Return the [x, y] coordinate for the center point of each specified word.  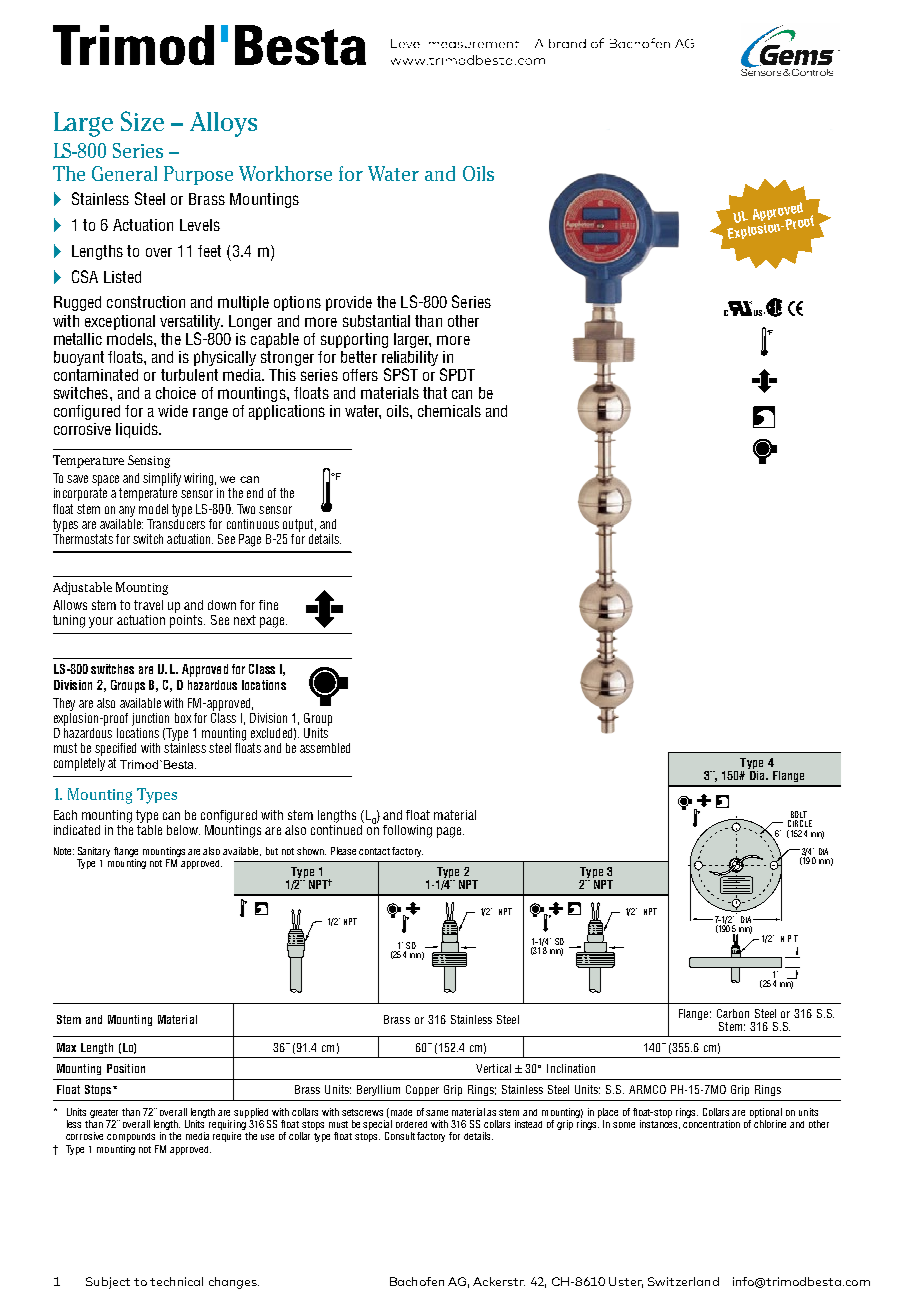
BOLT [799, 816]
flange [126, 852]
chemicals [449, 411]
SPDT [457, 374]
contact [374, 851]
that [435, 393]
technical [176, 1281]
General [124, 173]
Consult [400, 1136]
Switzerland [683, 1281]
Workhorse [285, 173]
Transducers [176, 522]
